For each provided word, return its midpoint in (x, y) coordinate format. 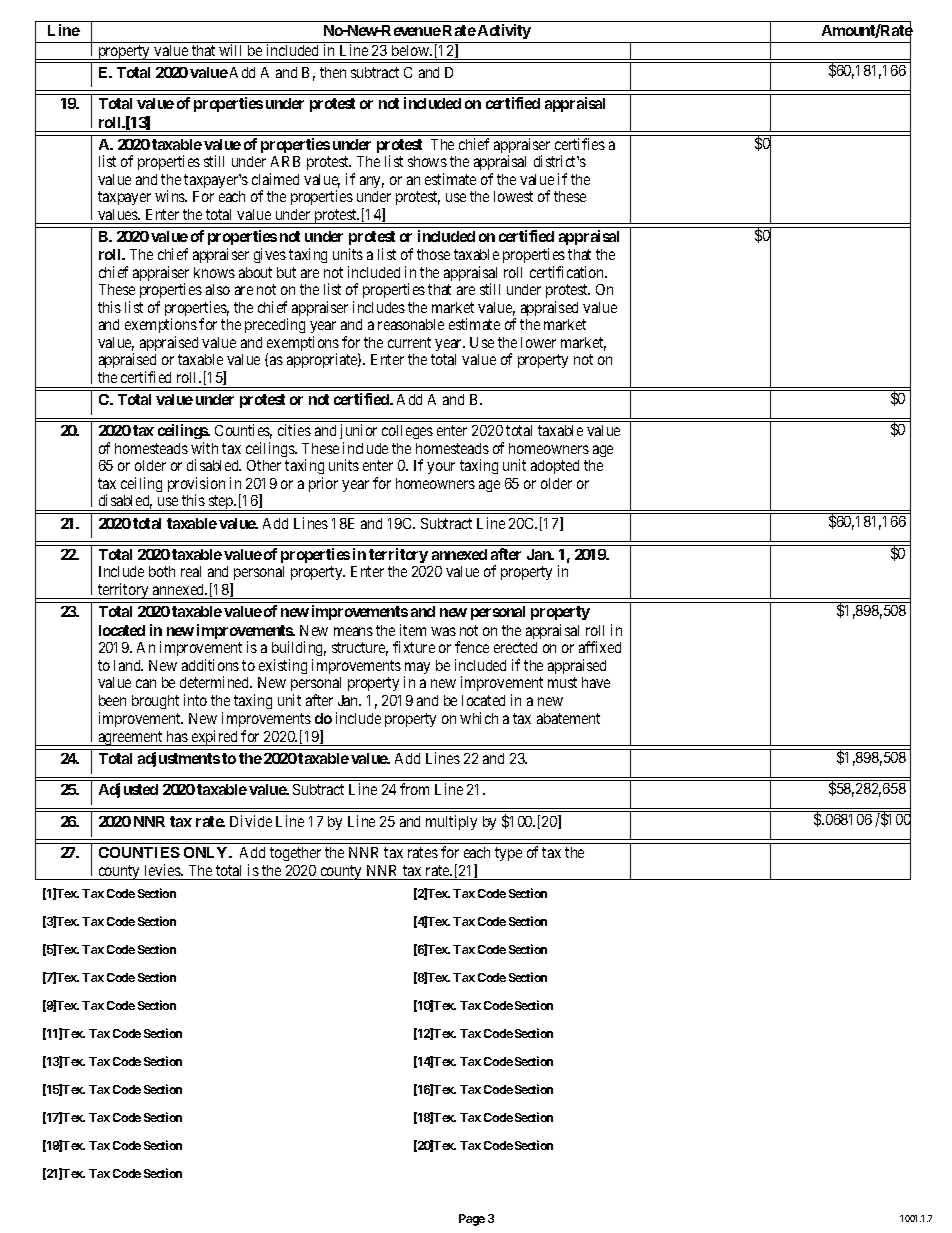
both (162, 571)
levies (163, 870)
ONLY (207, 852)
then (333, 72)
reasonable (411, 324)
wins (171, 196)
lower (538, 342)
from (414, 789)
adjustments (179, 759)
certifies (580, 144)
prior (323, 484)
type (508, 854)
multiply (451, 822)
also (218, 289)
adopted (555, 467)
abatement (568, 718)
